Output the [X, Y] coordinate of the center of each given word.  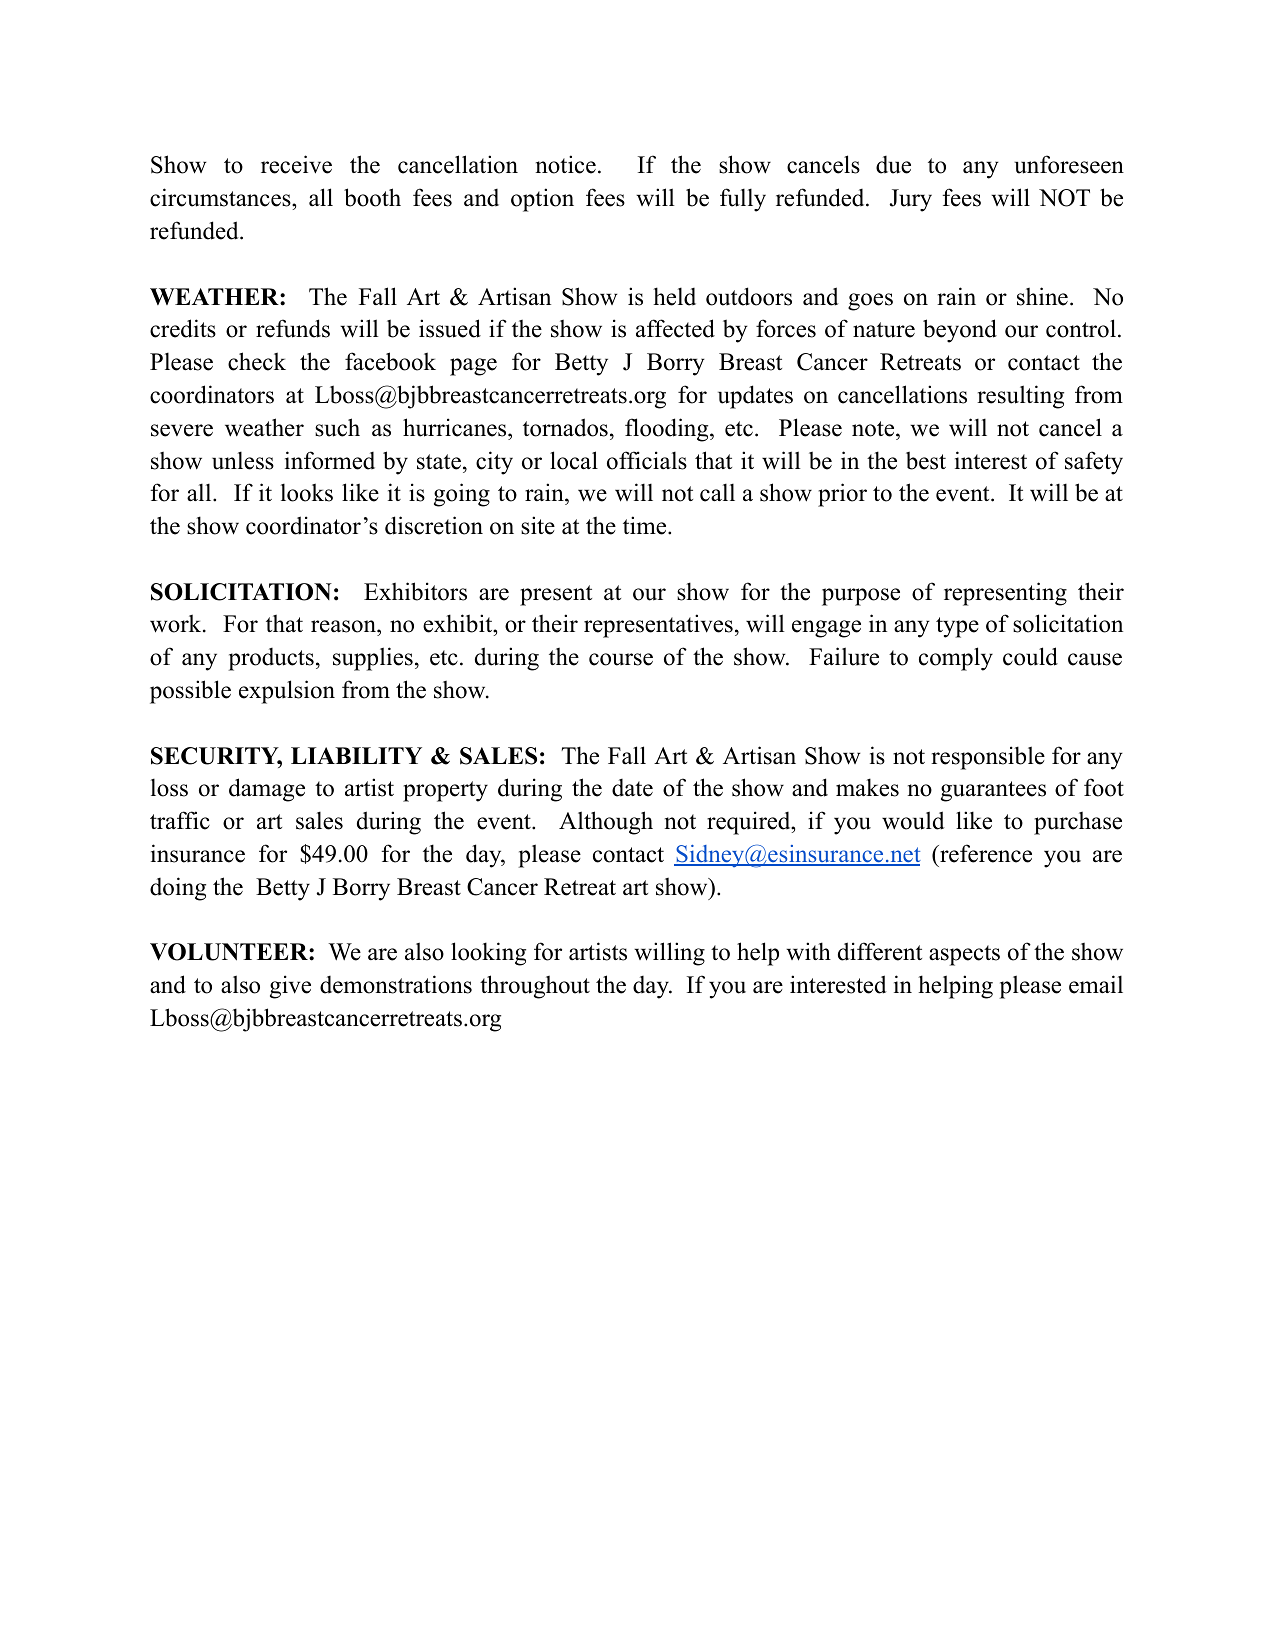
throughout [535, 987]
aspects [964, 955]
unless [243, 460]
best [926, 460]
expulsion [287, 692]
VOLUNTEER [230, 952]
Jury [911, 200]
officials [647, 460]
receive [296, 164]
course [621, 659]
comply [956, 659]
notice [566, 164]
